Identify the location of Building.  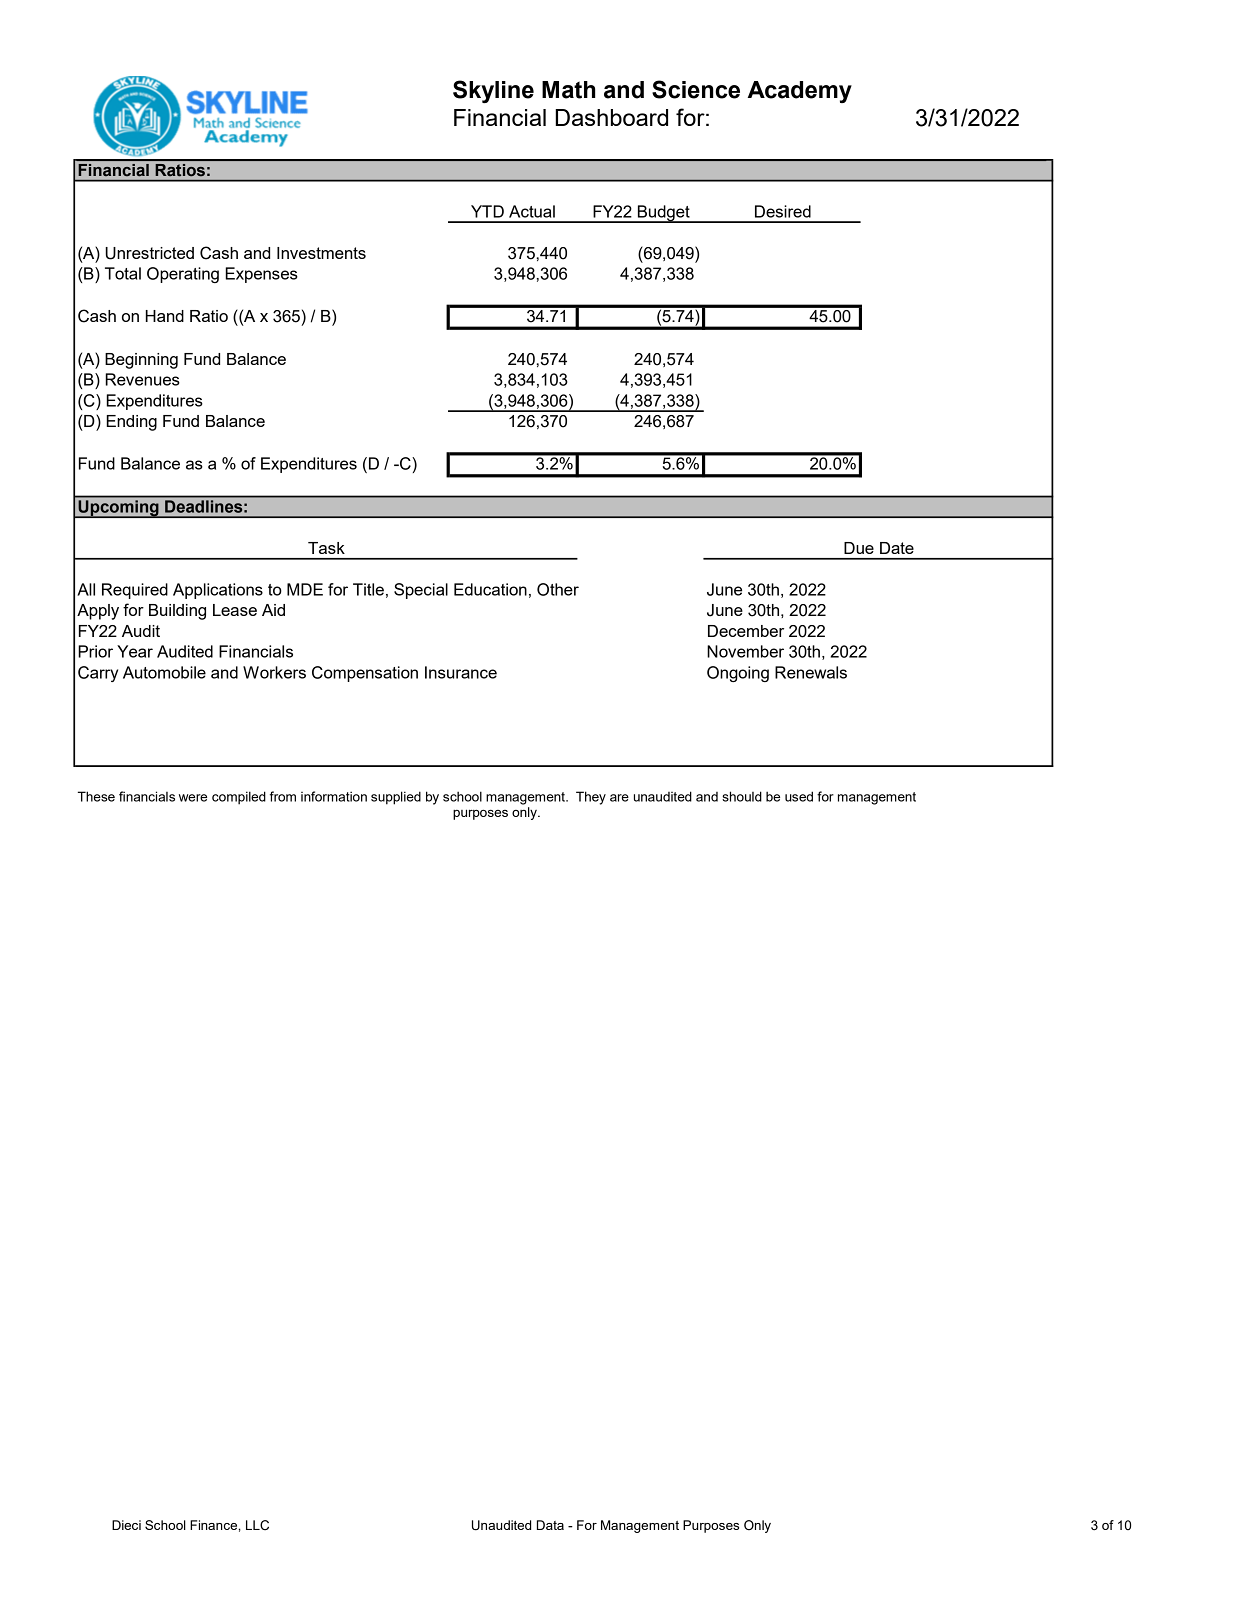
(177, 612).
